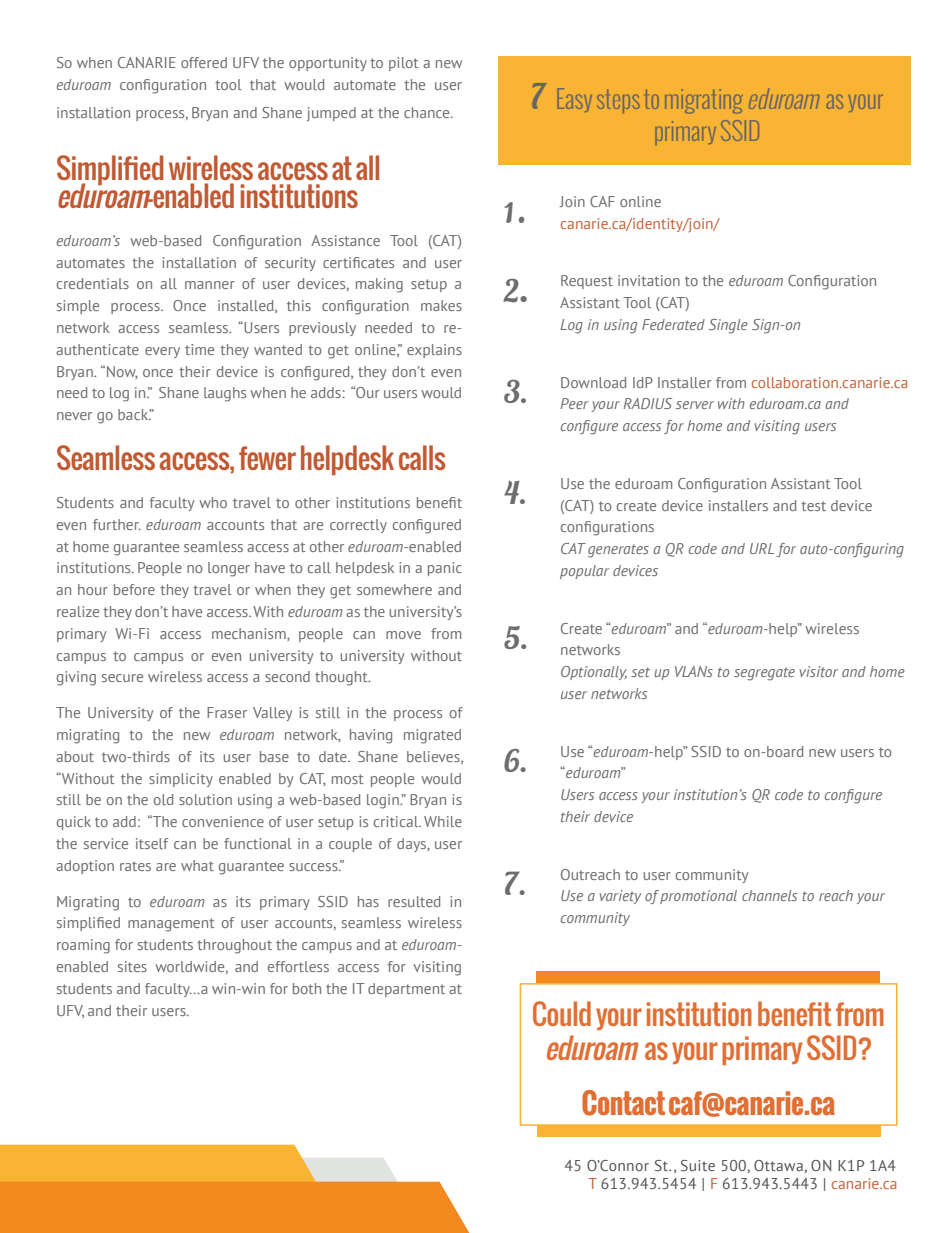  What do you see at coordinates (698, 1165) in the page?
I see `Suite` at bounding box center [698, 1165].
